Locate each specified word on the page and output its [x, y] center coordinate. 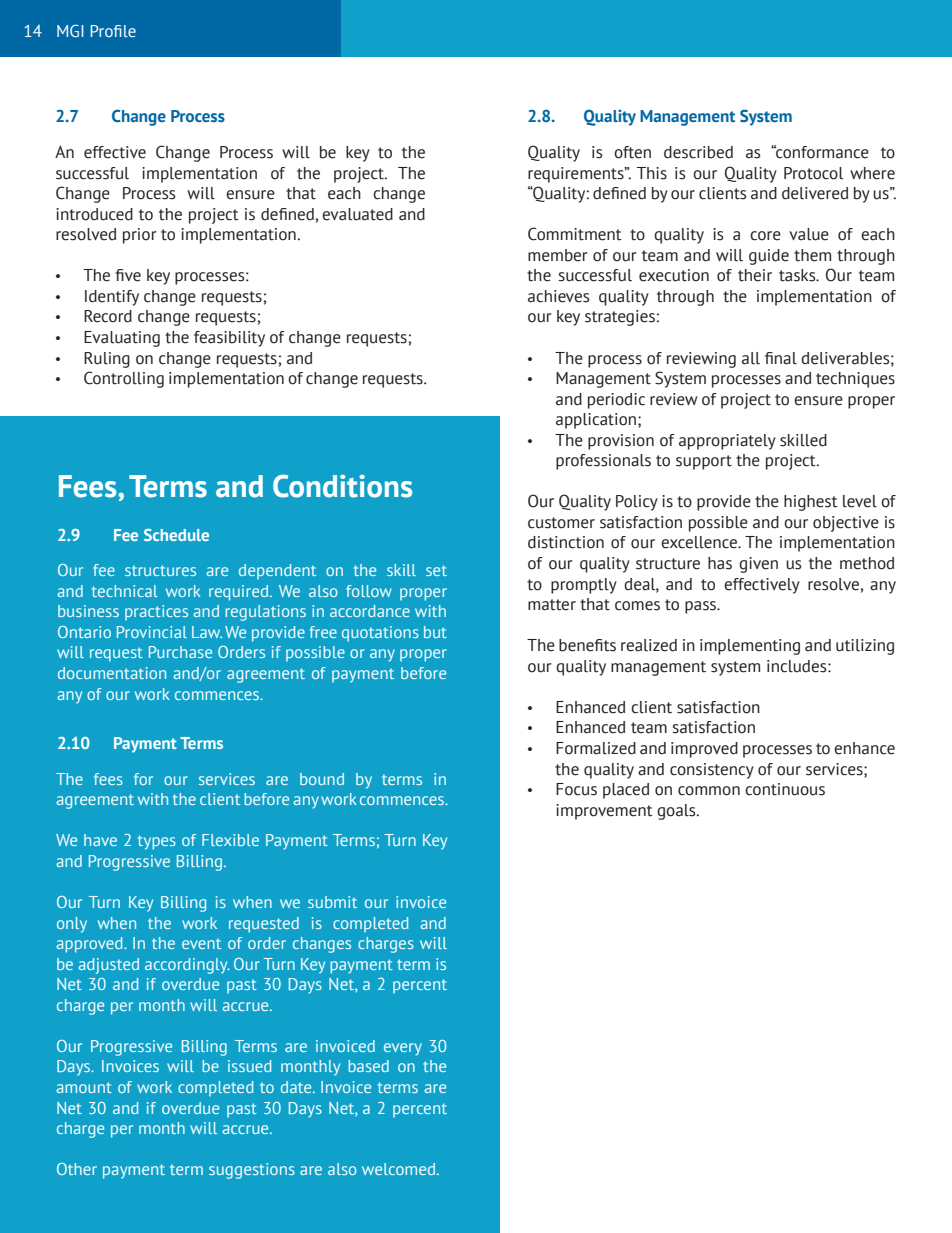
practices [156, 612]
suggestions [252, 1171]
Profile [113, 31]
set [436, 570]
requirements [577, 175]
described [698, 152]
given [758, 565]
